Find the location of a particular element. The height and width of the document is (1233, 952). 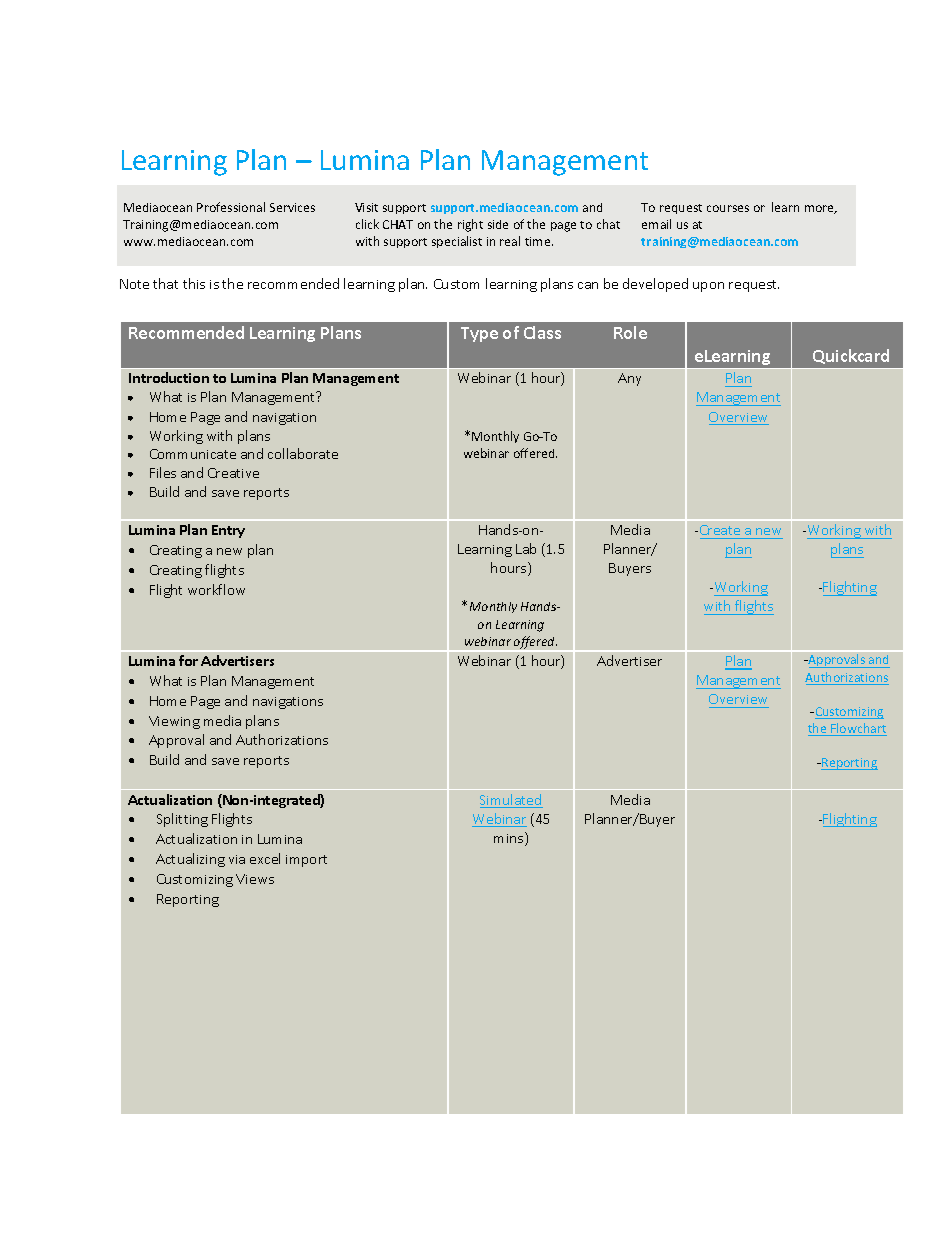

Entry is located at coordinates (228, 531).
